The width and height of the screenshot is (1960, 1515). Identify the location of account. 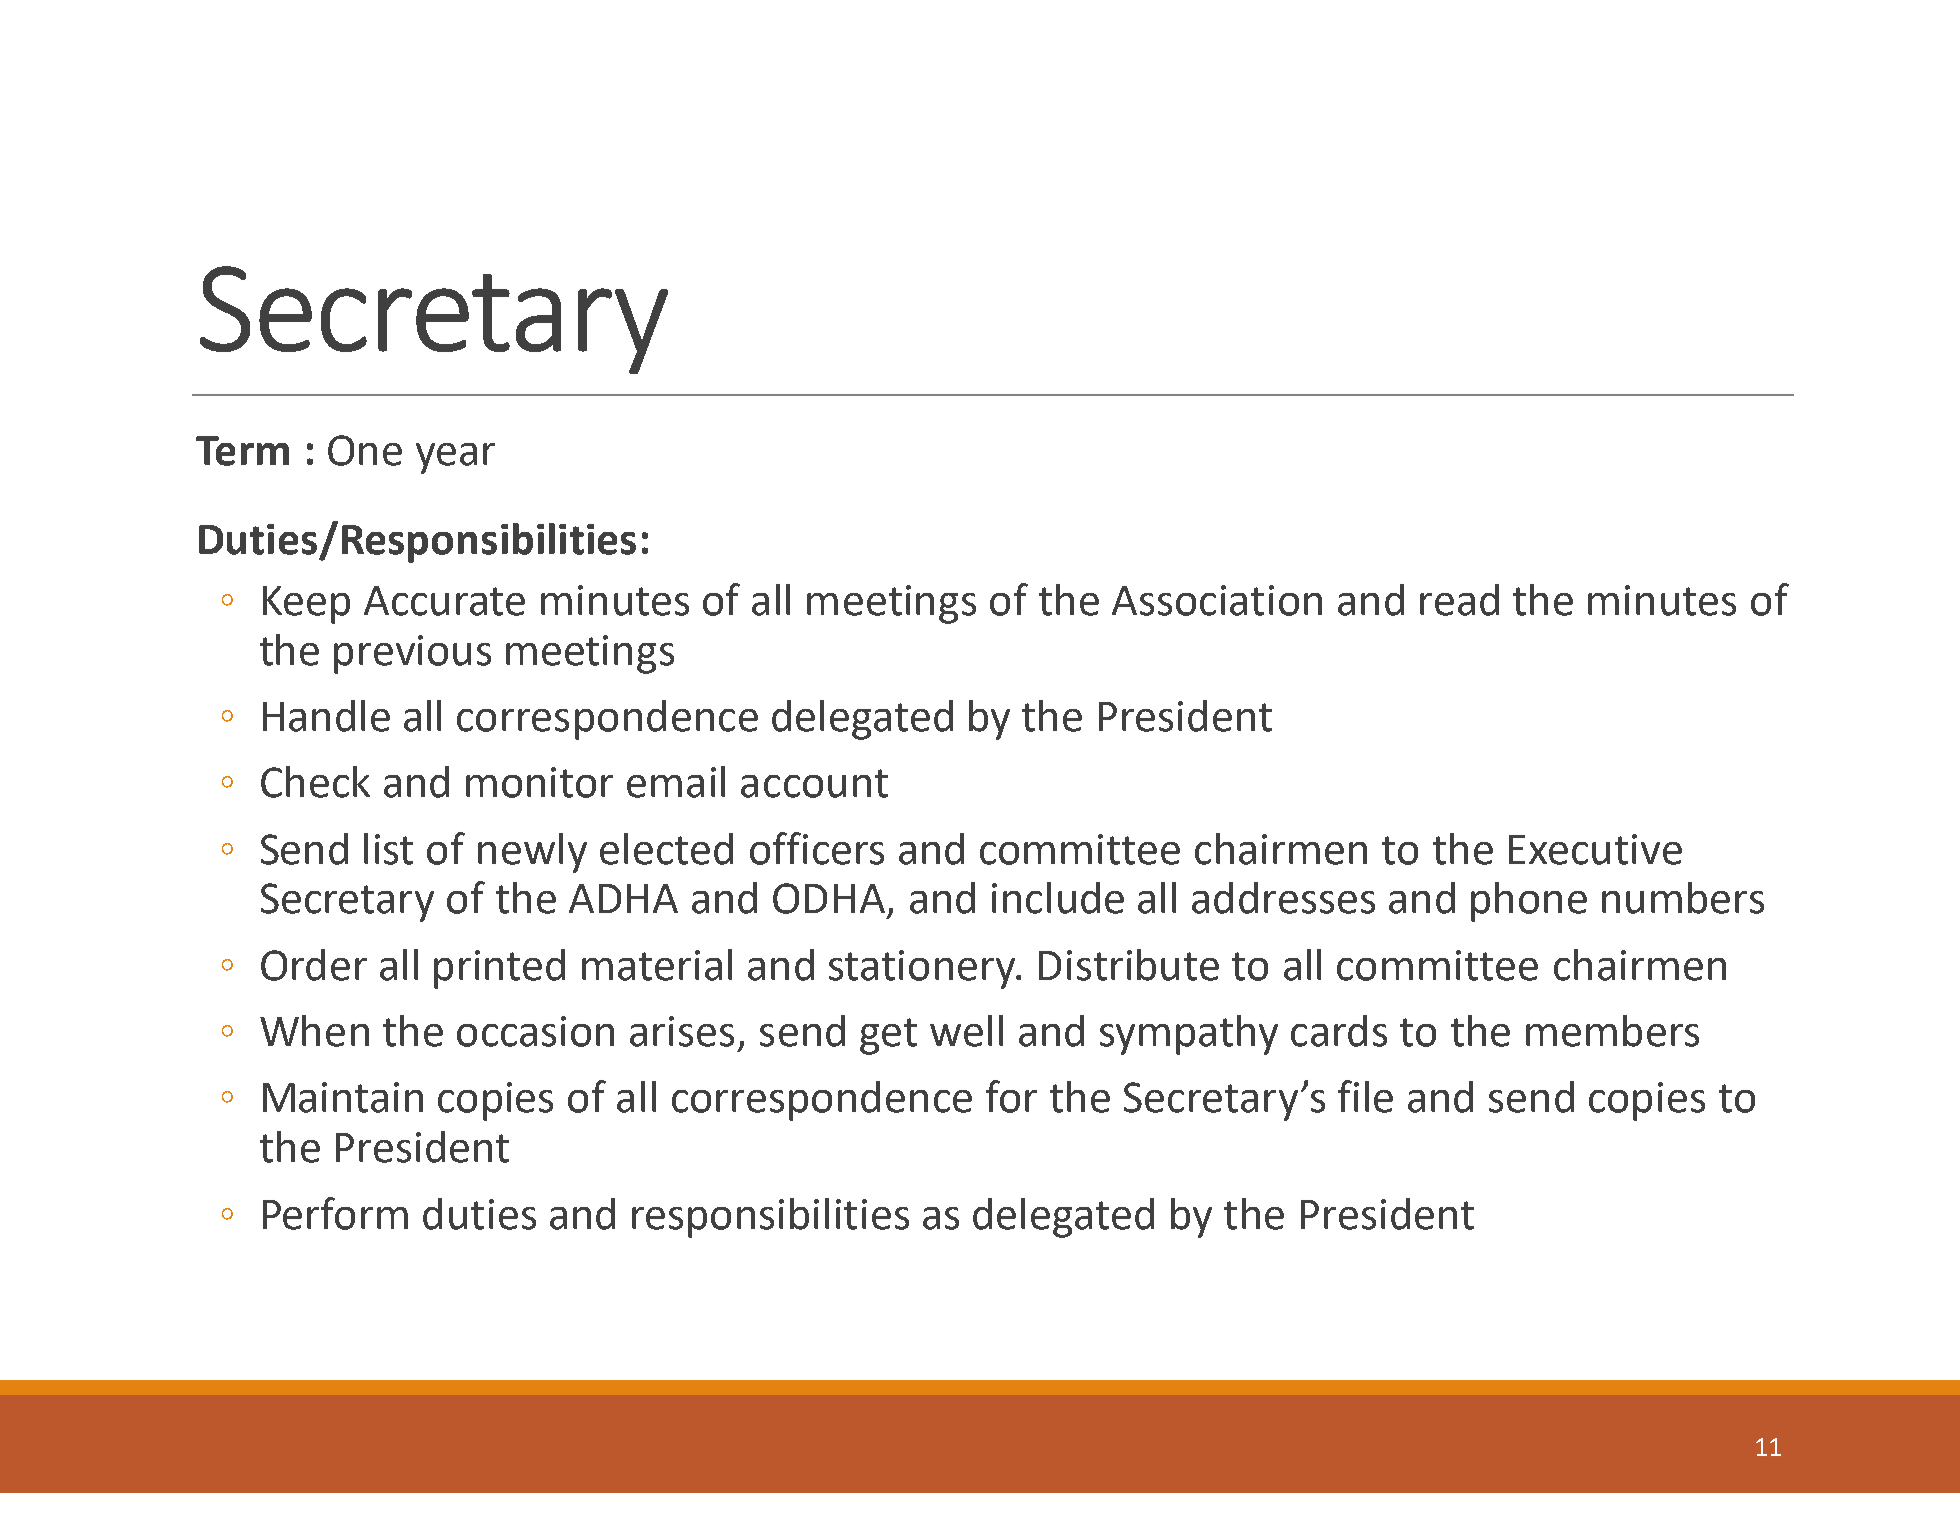
(814, 783).
